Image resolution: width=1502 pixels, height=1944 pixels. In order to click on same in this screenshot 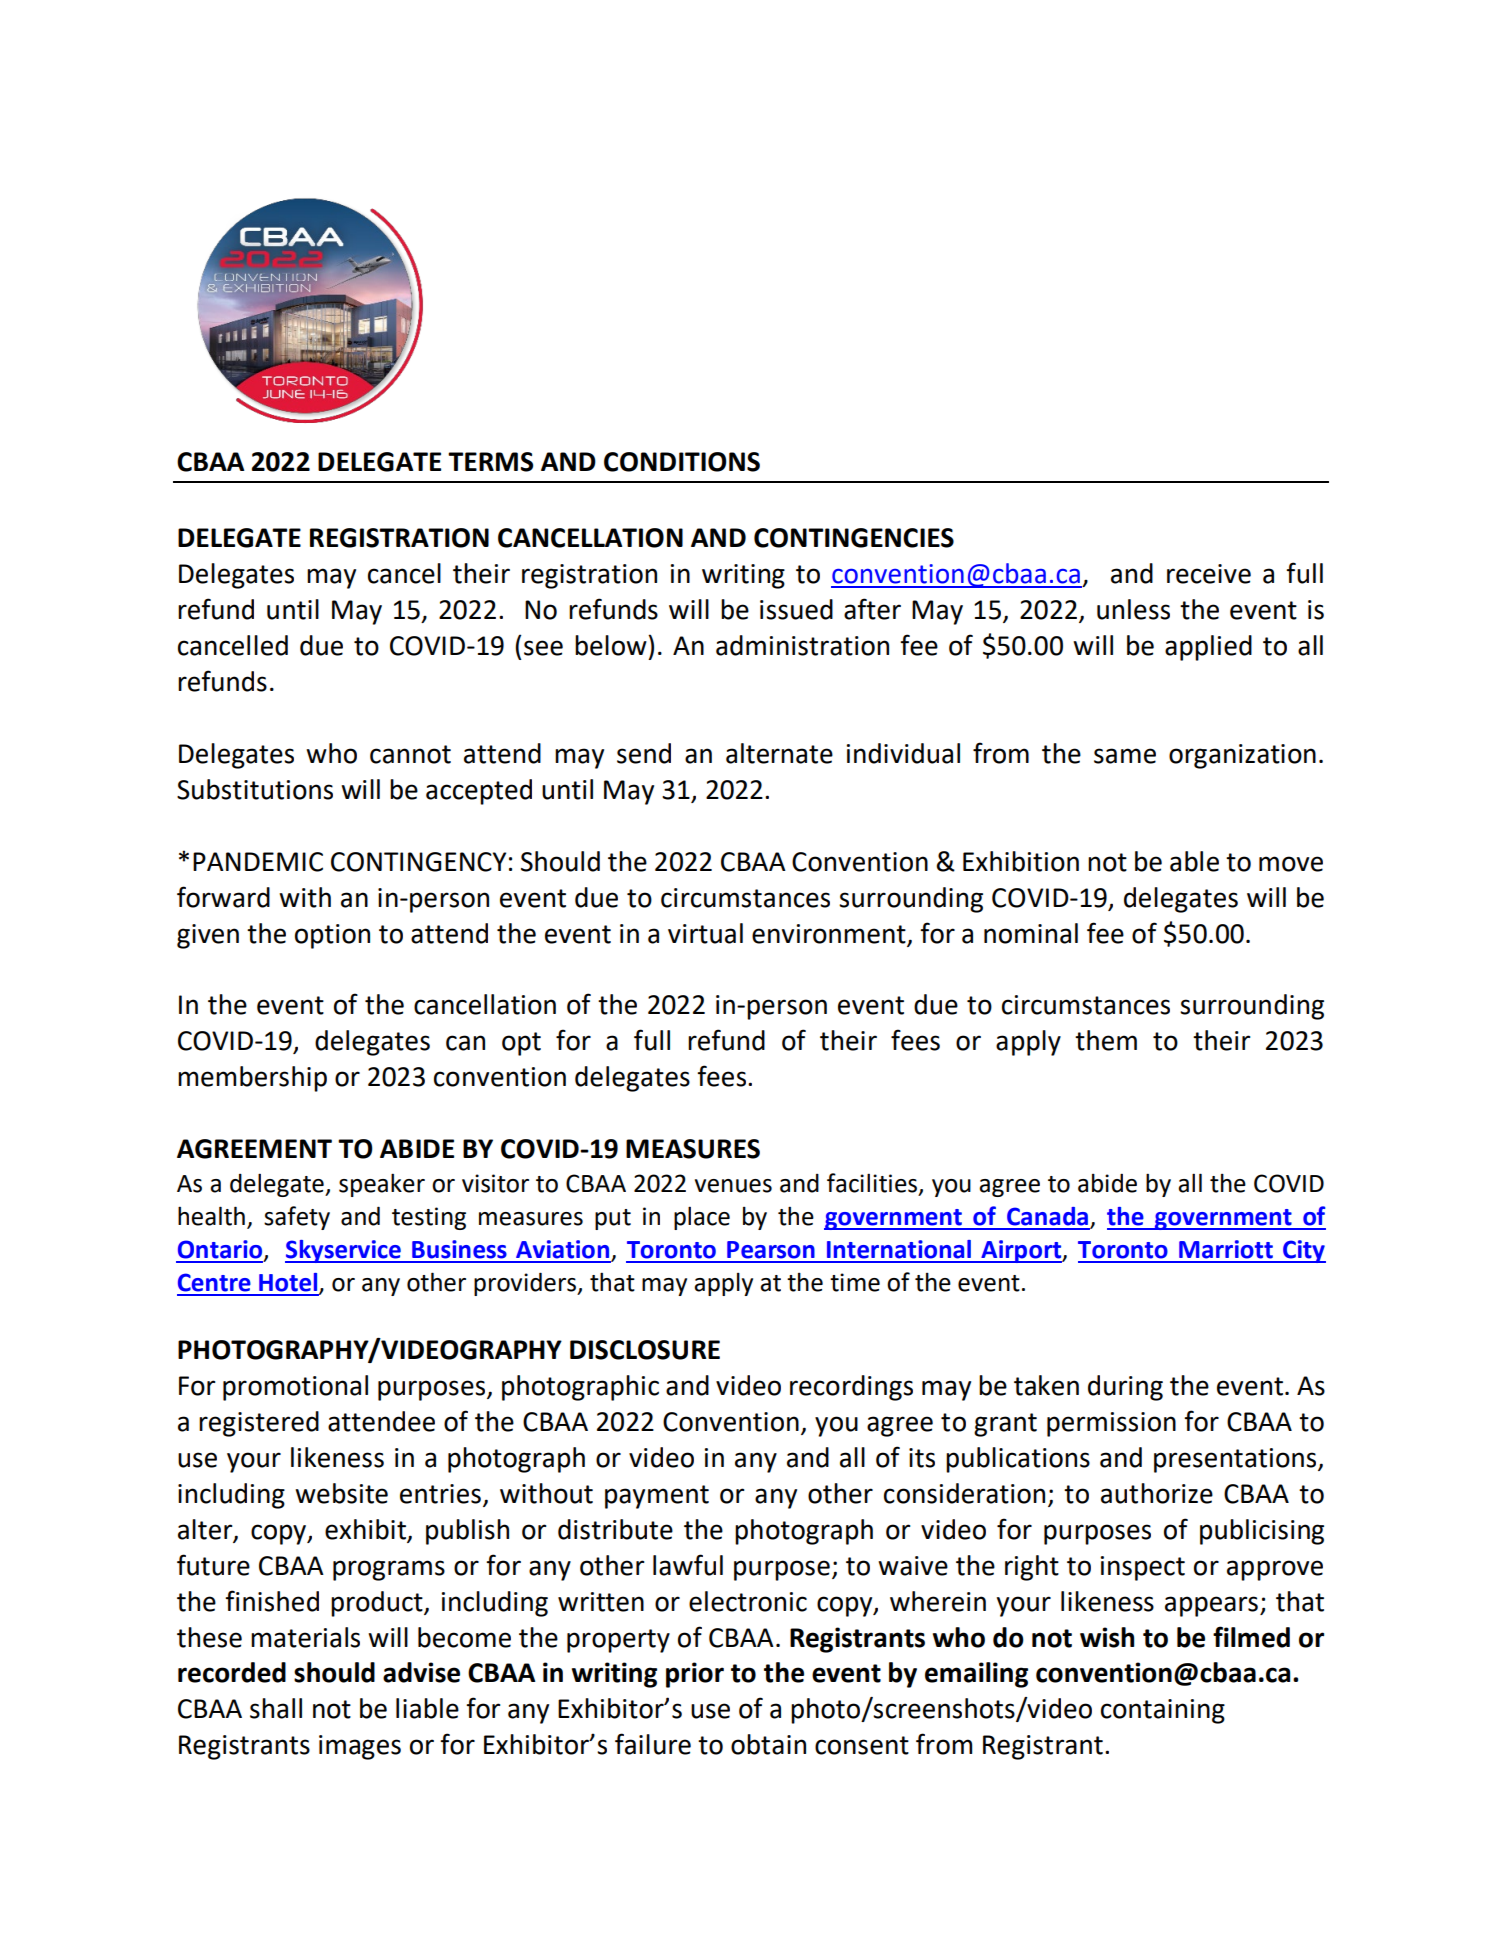, I will do `click(1125, 756)`.
